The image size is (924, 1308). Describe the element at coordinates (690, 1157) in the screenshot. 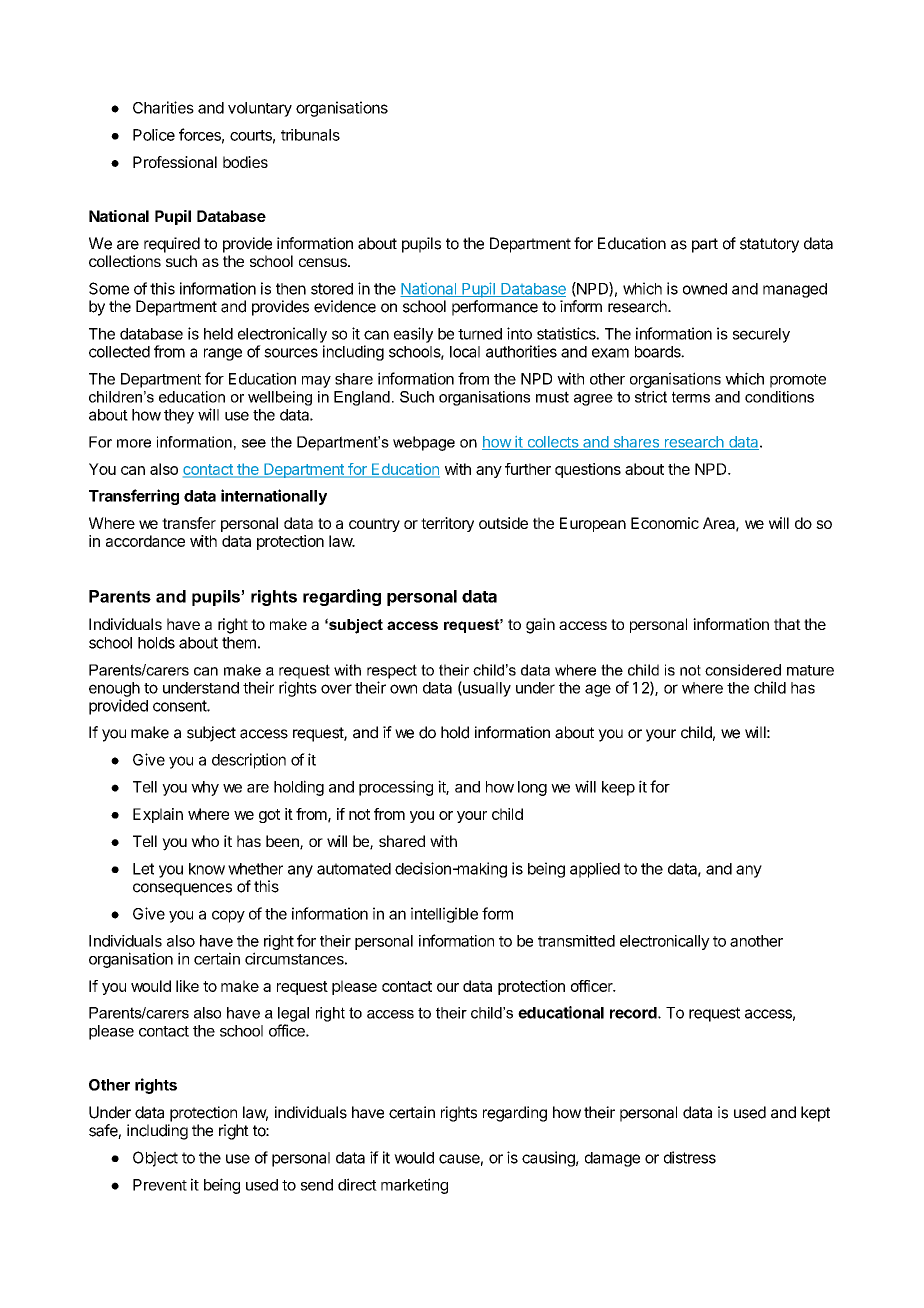

I see `distress` at that location.
